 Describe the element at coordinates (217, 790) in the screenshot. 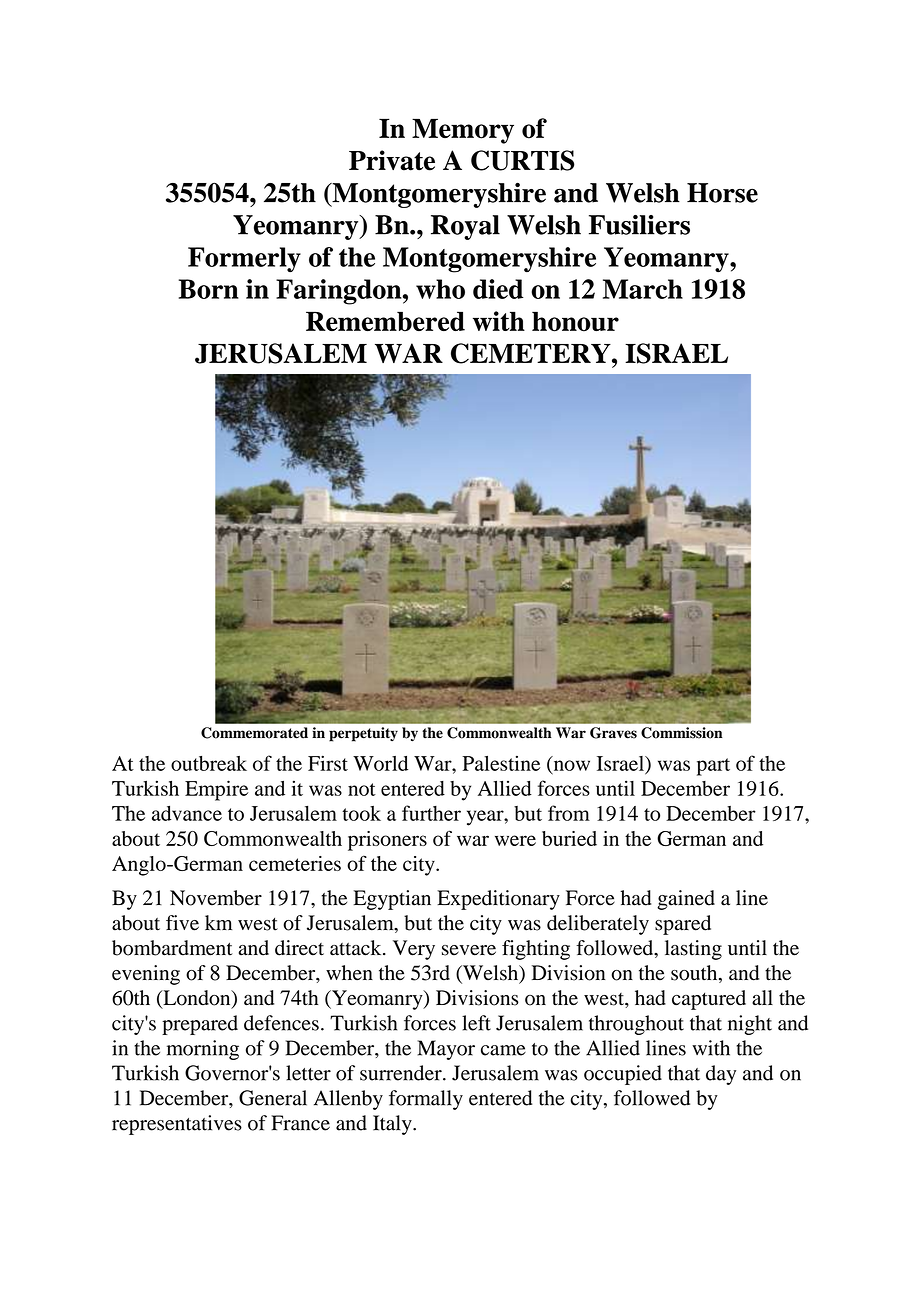

I see `Empire` at that location.
